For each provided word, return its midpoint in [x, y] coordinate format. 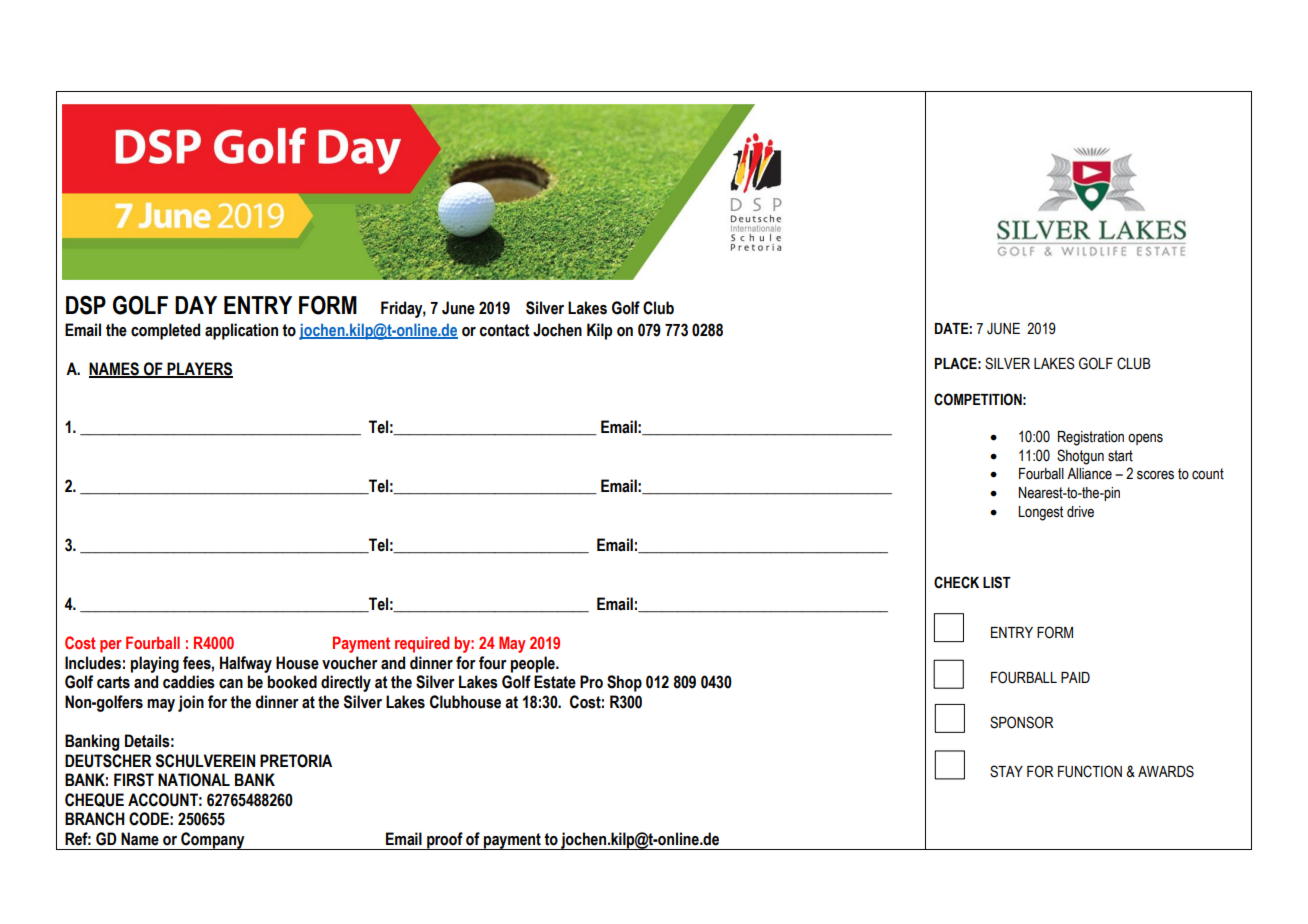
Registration [1091, 438]
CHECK [956, 582]
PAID [1075, 677]
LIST [997, 582]
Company [213, 841]
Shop [624, 683]
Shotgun [1080, 457]
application [241, 331]
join [191, 703]
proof [445, 841]
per [111, 646]
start [1120, 456]
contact [505, 330]
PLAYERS [199, 369]
